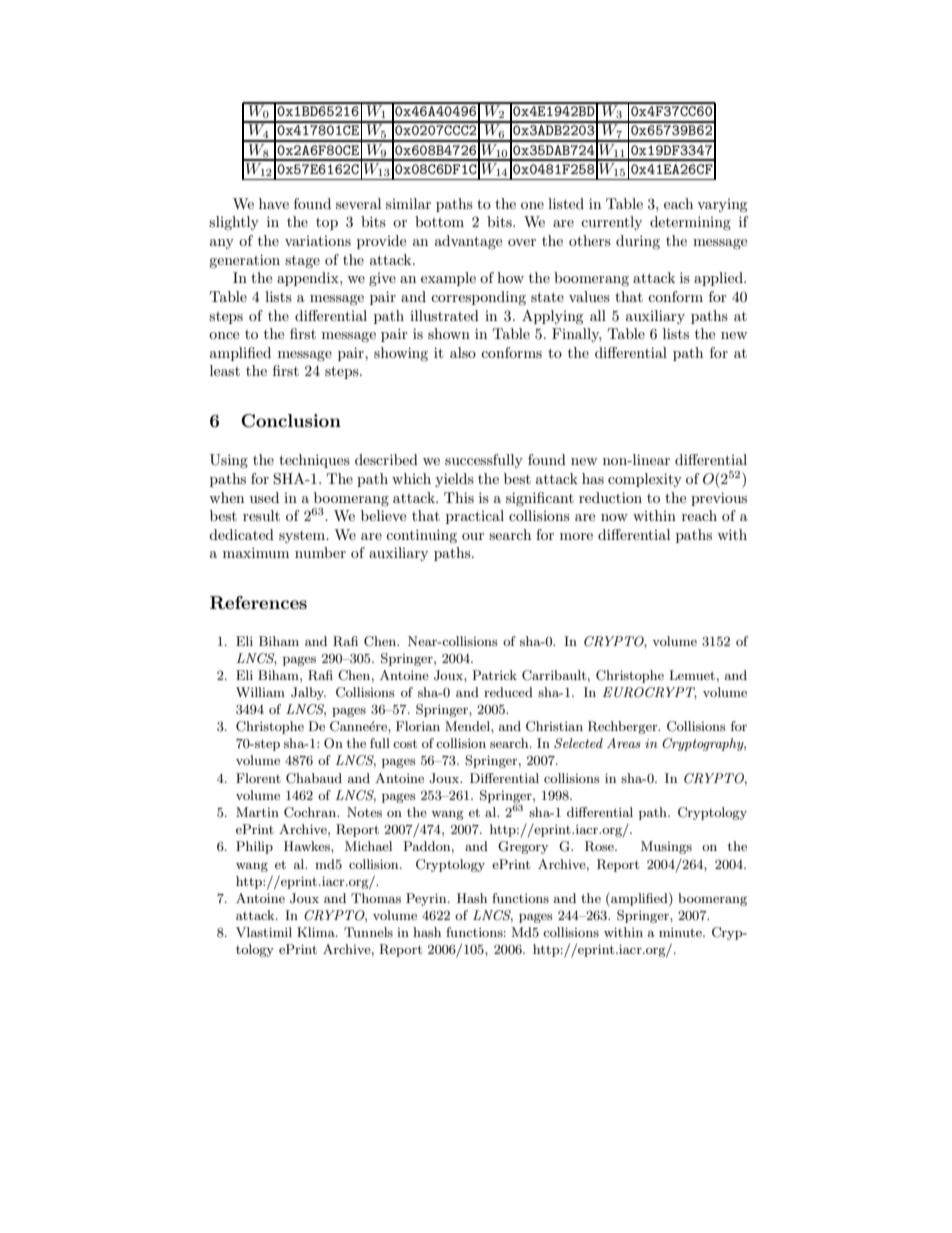 This image has width=952, height=1233. I want to click on Florian, so click(418, 726).
